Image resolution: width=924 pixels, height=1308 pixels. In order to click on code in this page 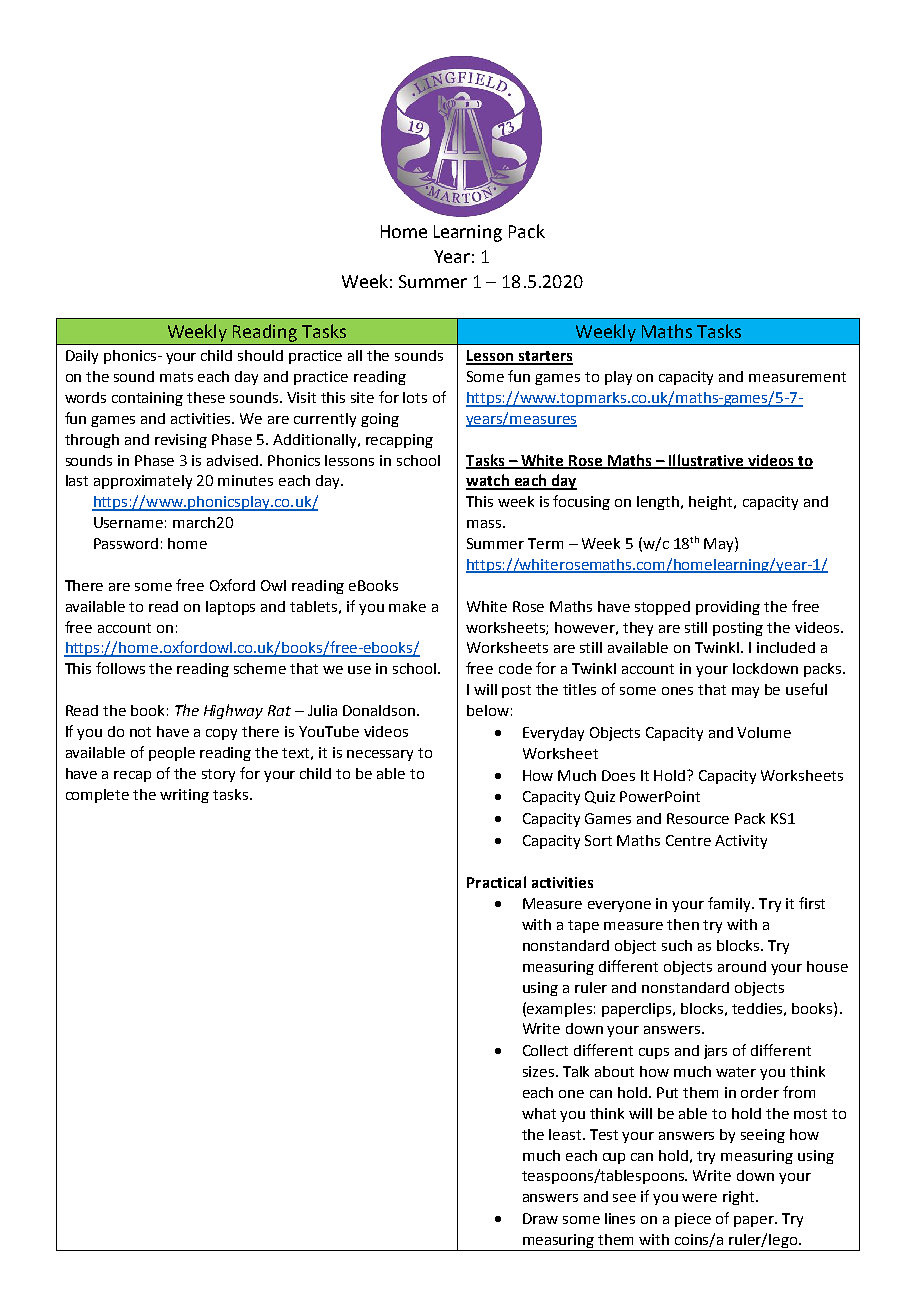, I will do `click(515, 668)`.
